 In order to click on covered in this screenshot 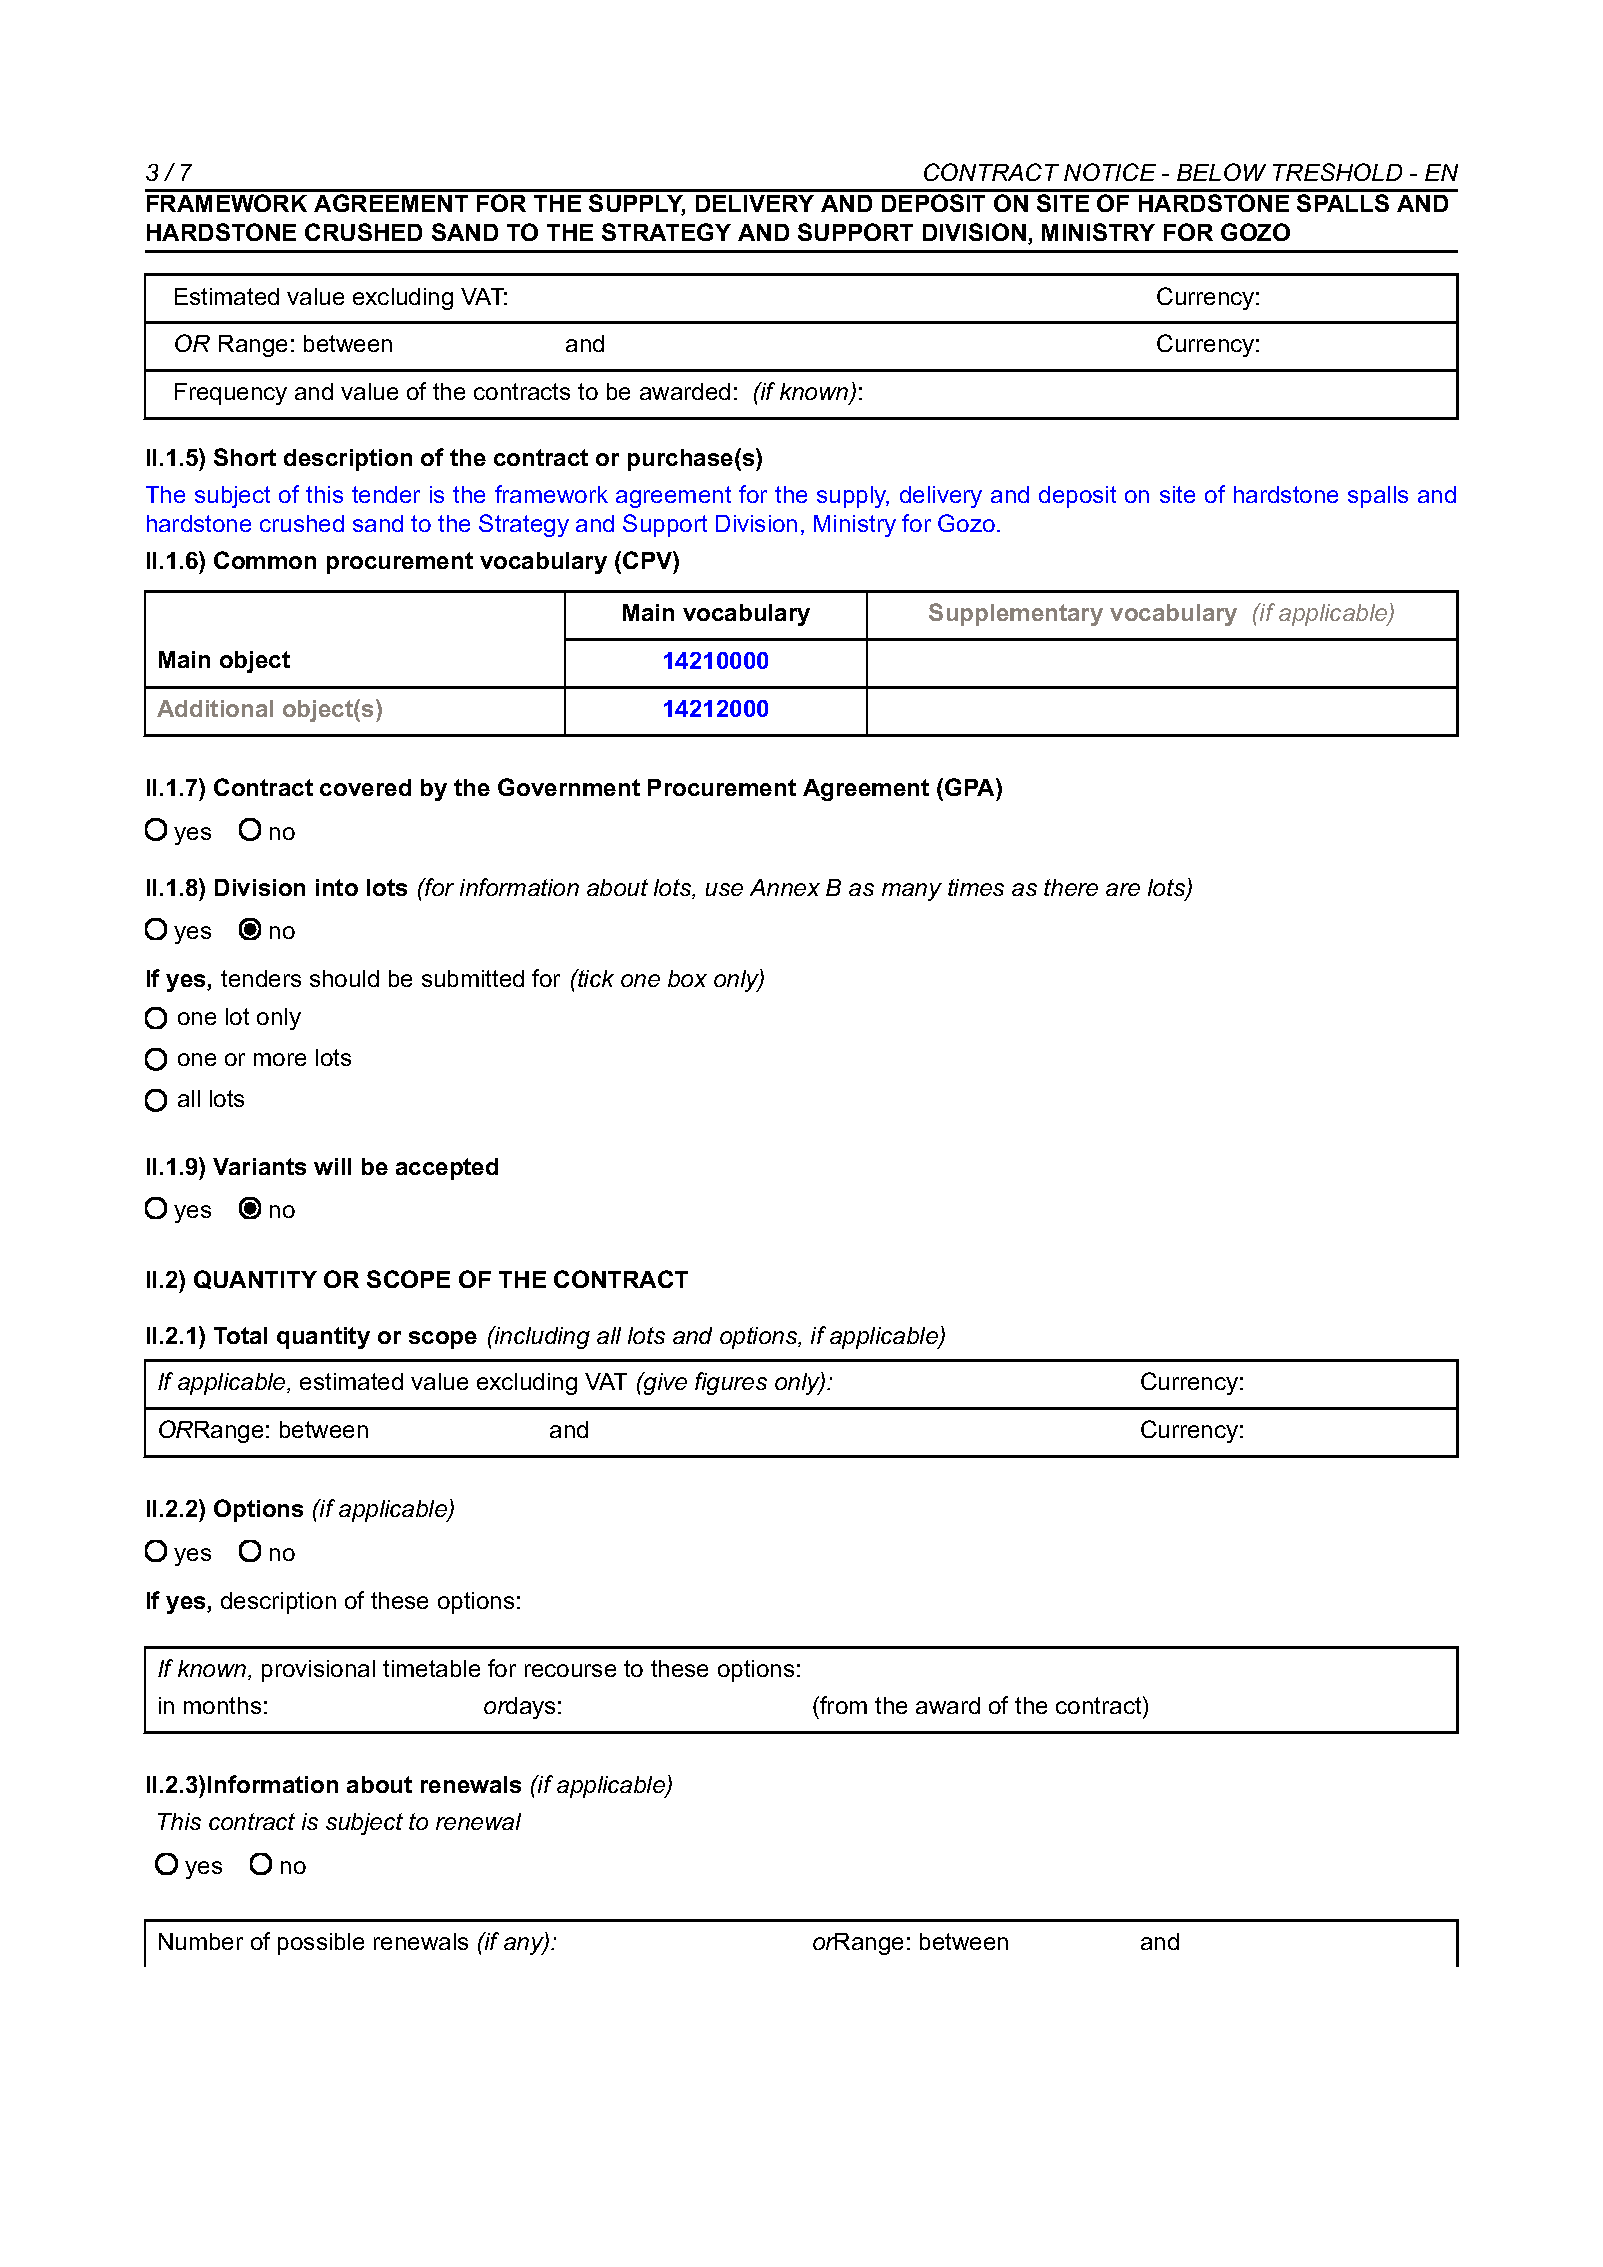, I will do `click(365, 787)`.
